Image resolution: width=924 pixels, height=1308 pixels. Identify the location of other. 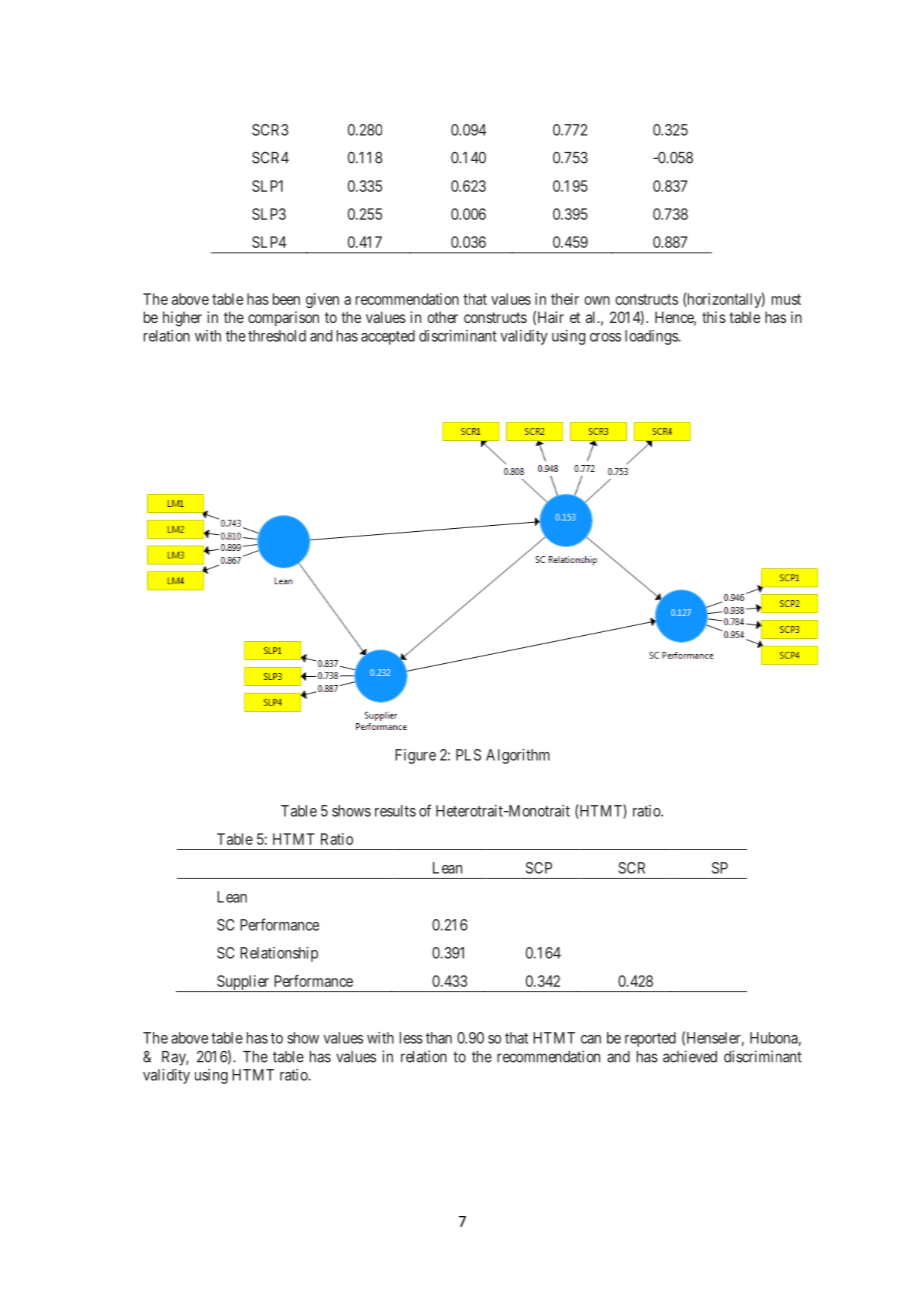
(442, 317).
